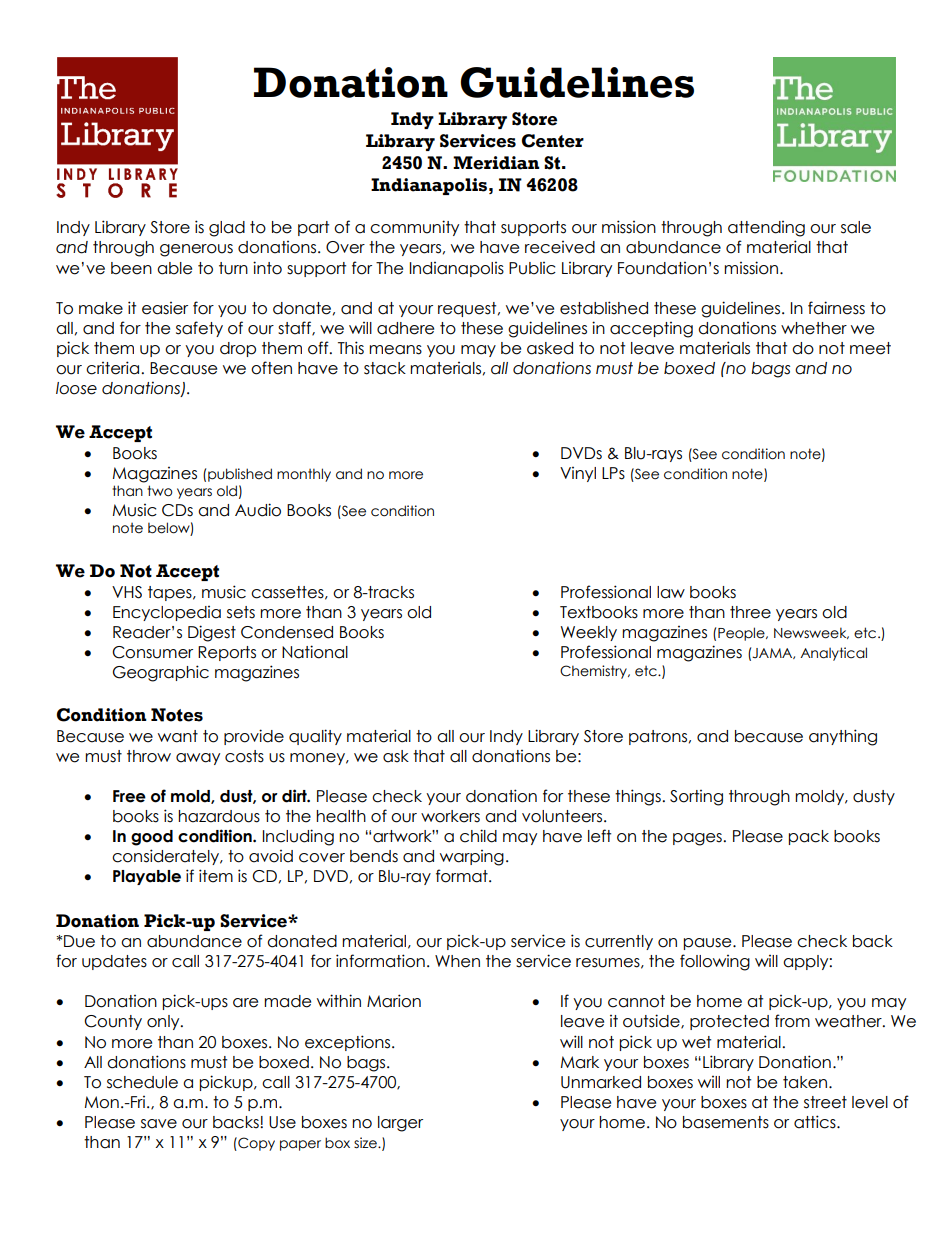 The image size is (952, 1233). I want to click on People, so click(742, 634).
